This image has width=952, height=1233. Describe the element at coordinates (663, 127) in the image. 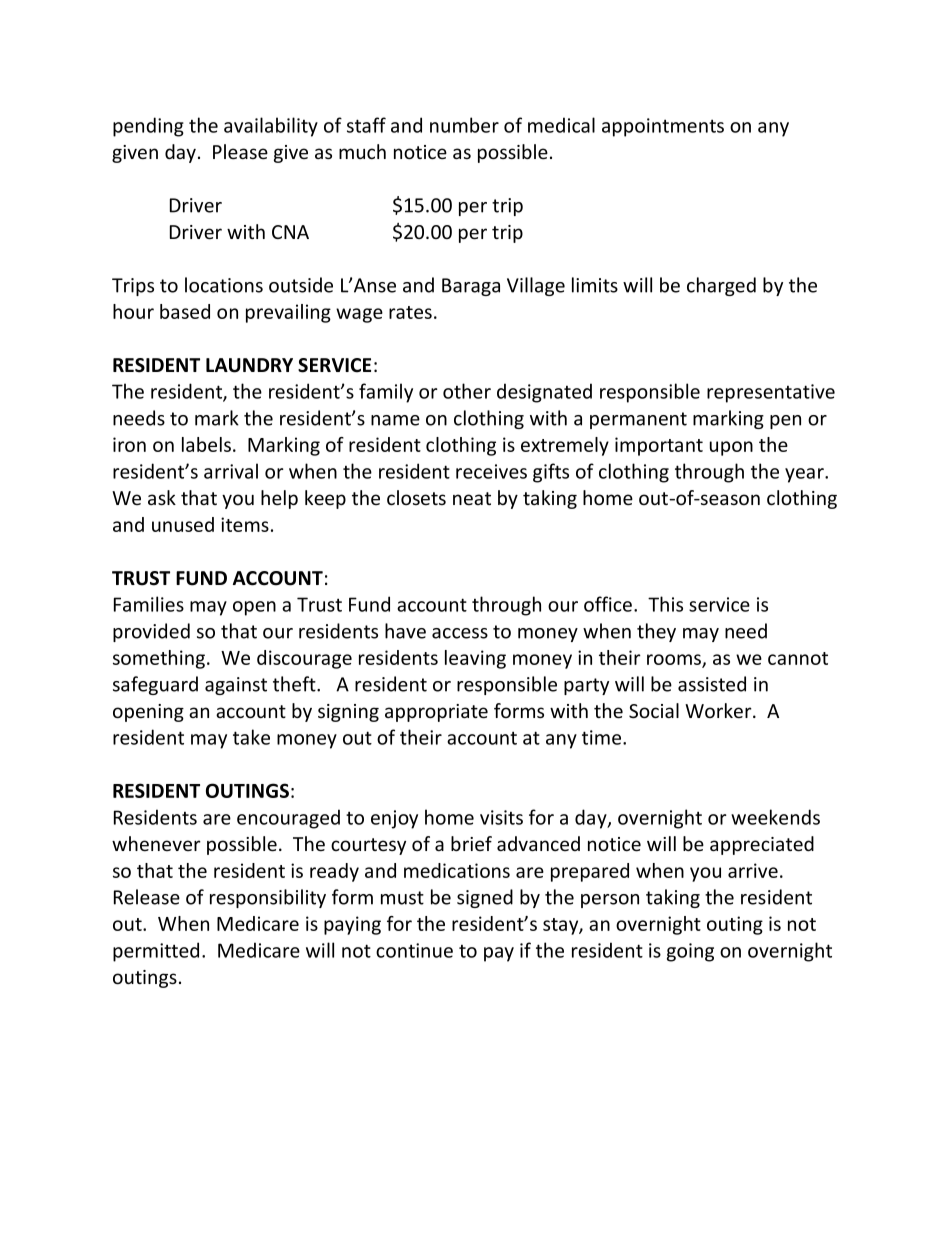

I see `appointments` at that location.
